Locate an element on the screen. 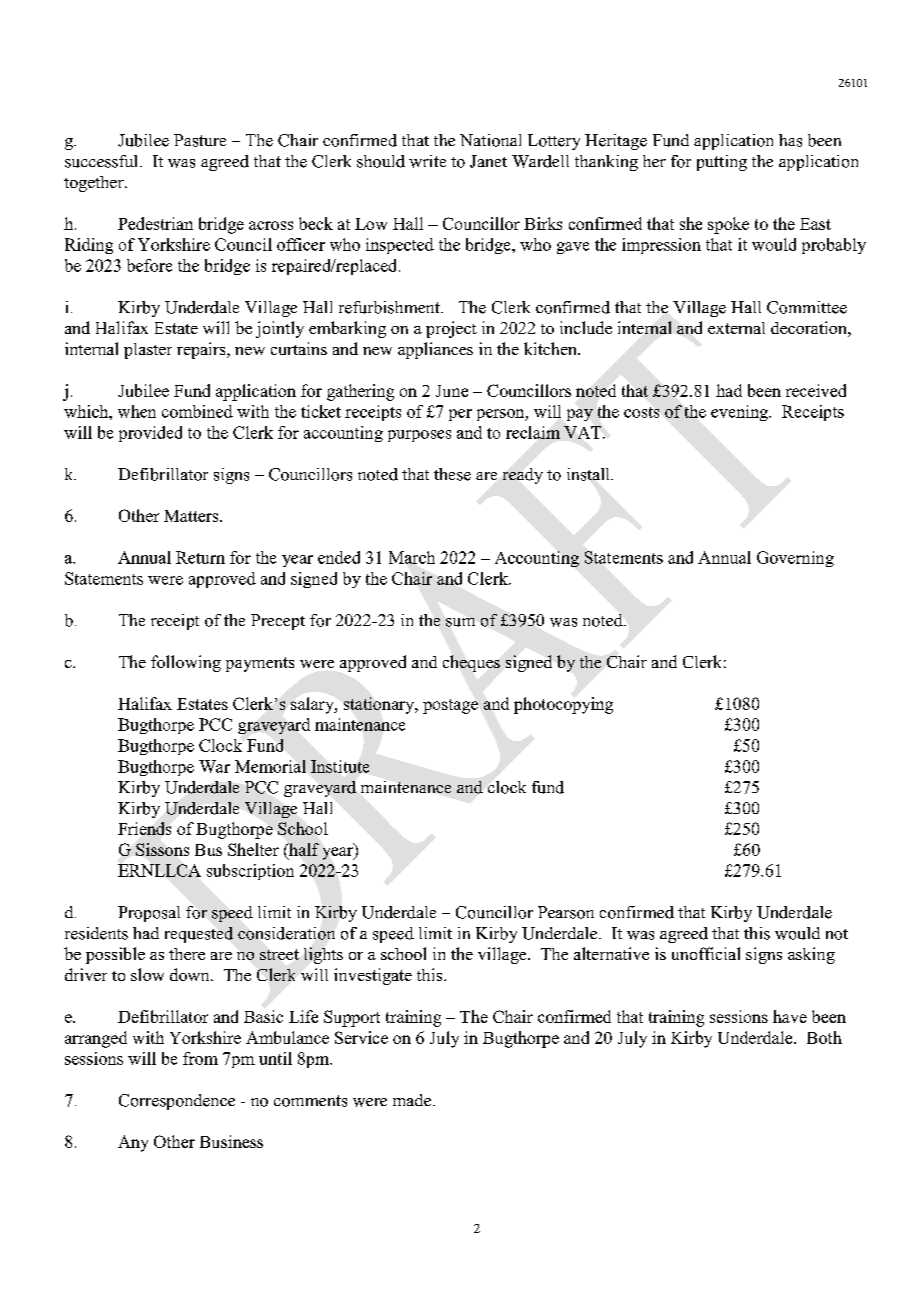 The width and height of the screenshot is (924, 1308). Pasture is located at coordinates (200, 140).
